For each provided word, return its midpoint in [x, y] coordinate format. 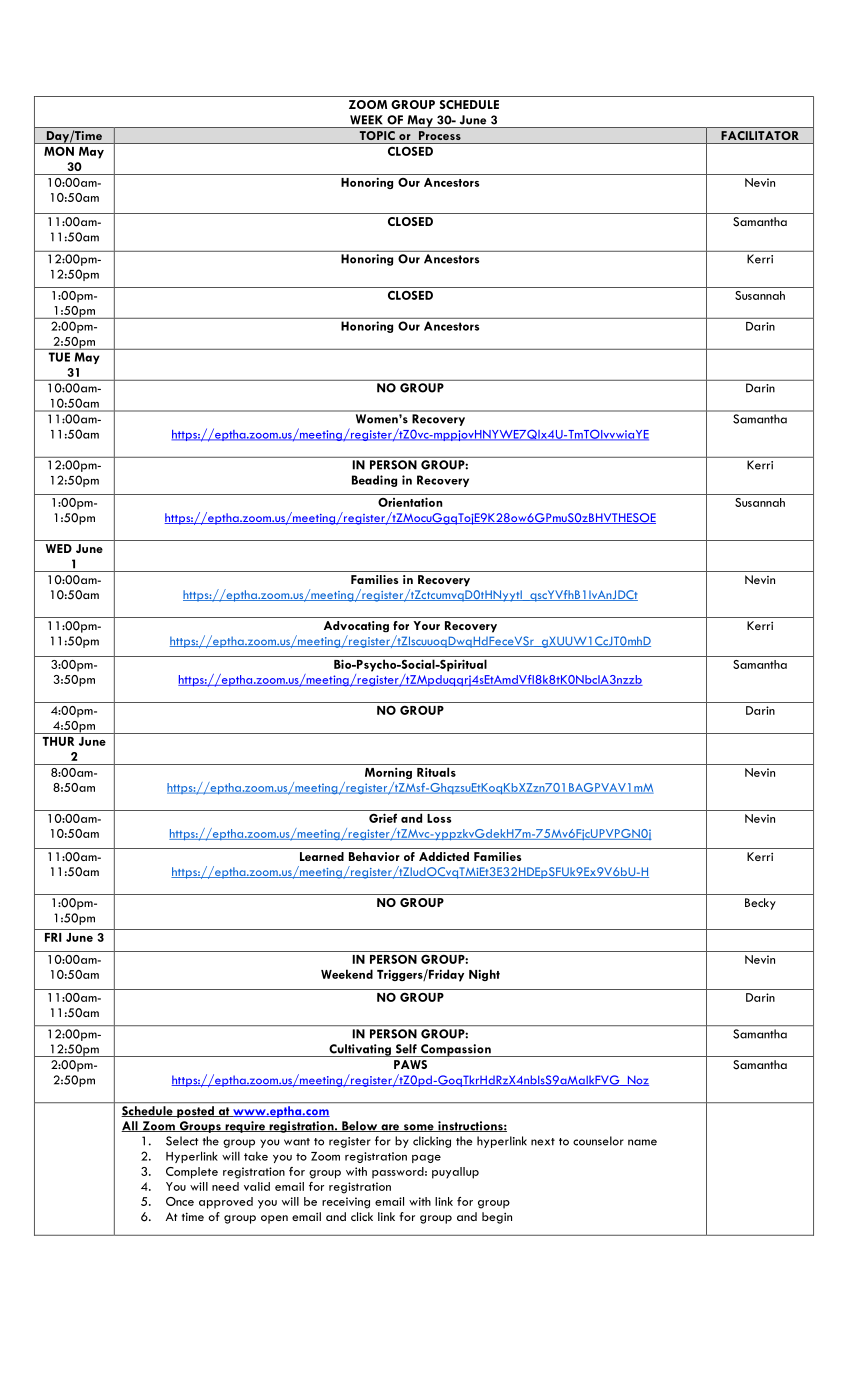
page [426, 1159]
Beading [374, 481]
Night [484, 975]
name [642, 1142]
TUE [59, 357]
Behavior [374, 856]
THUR [58, 741]
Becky [760, 904]
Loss [439, 818]
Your [426, 625]
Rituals [436, 772]
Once [180, 1201]
